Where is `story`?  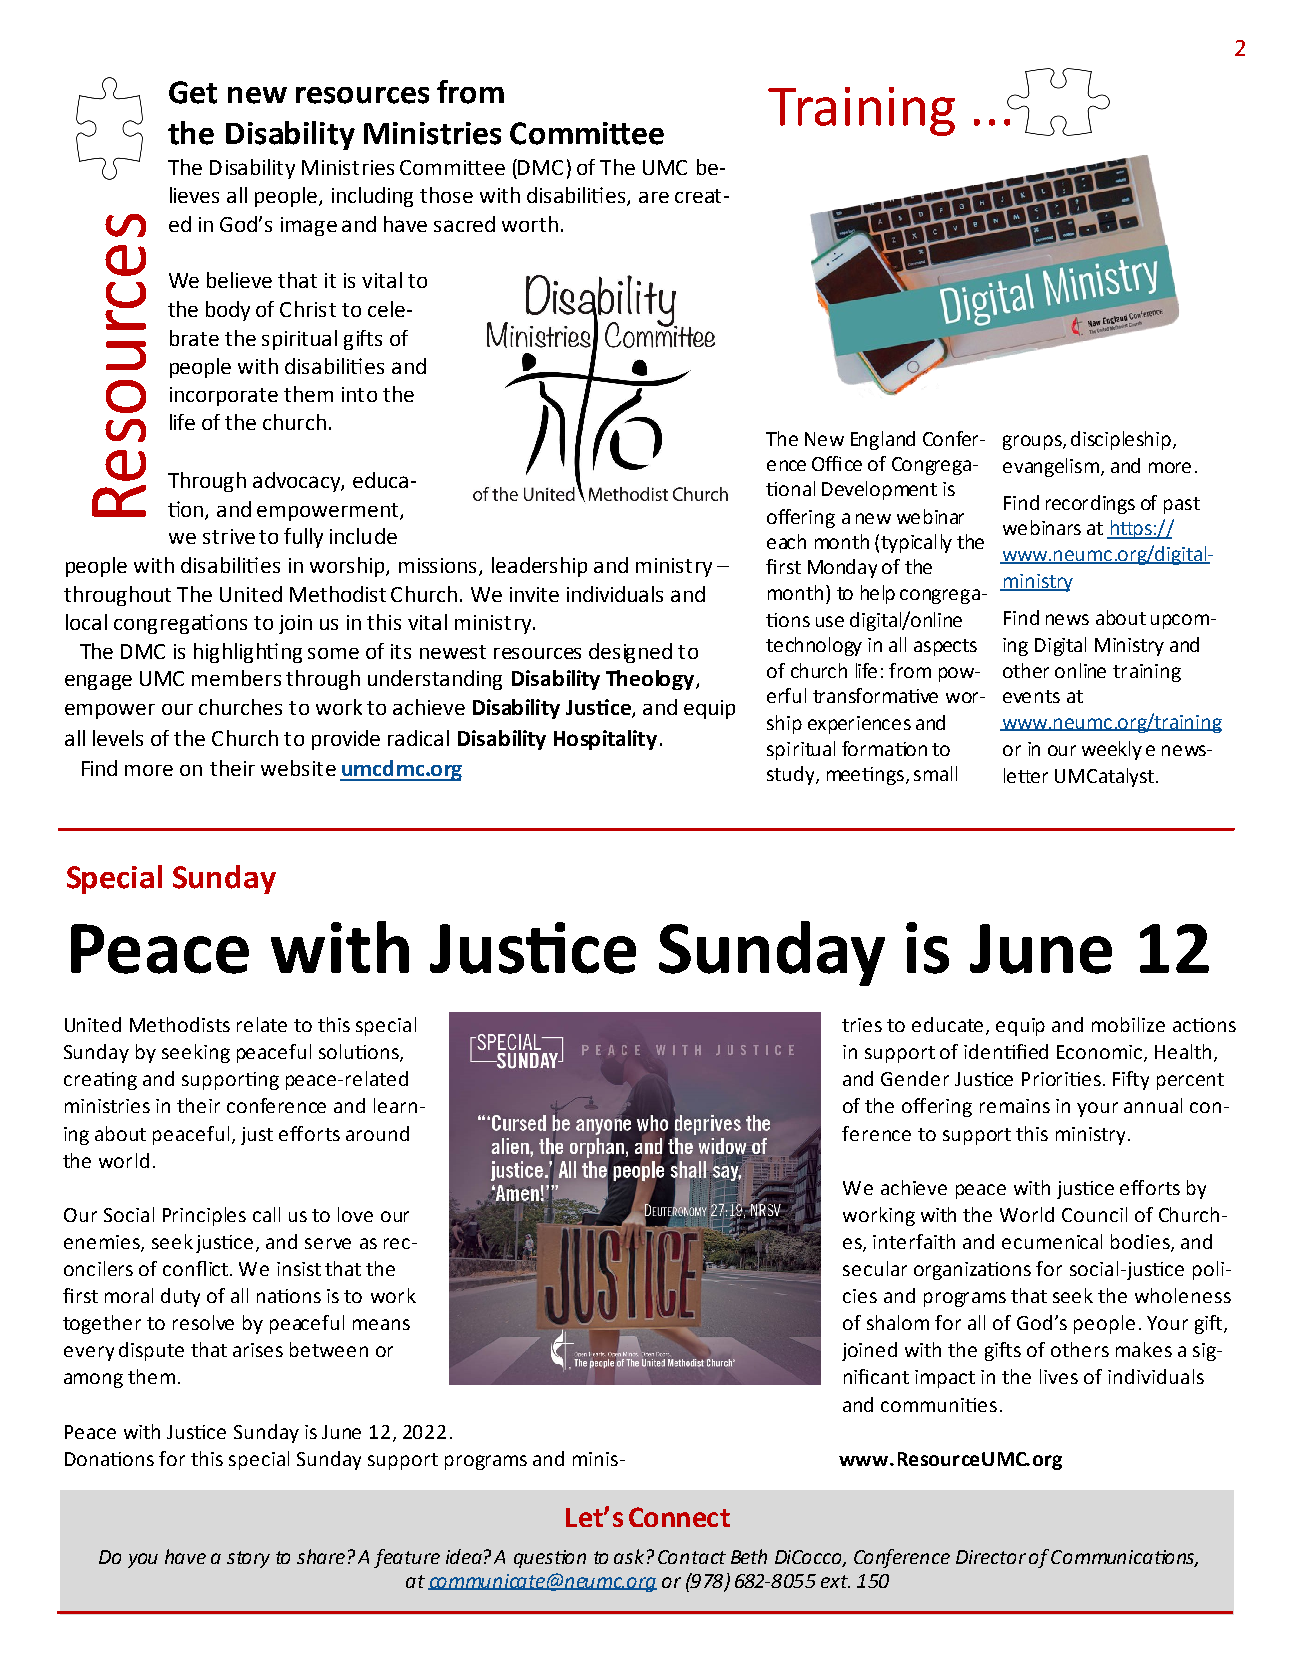 story is located at coordinates (248, 1559).
